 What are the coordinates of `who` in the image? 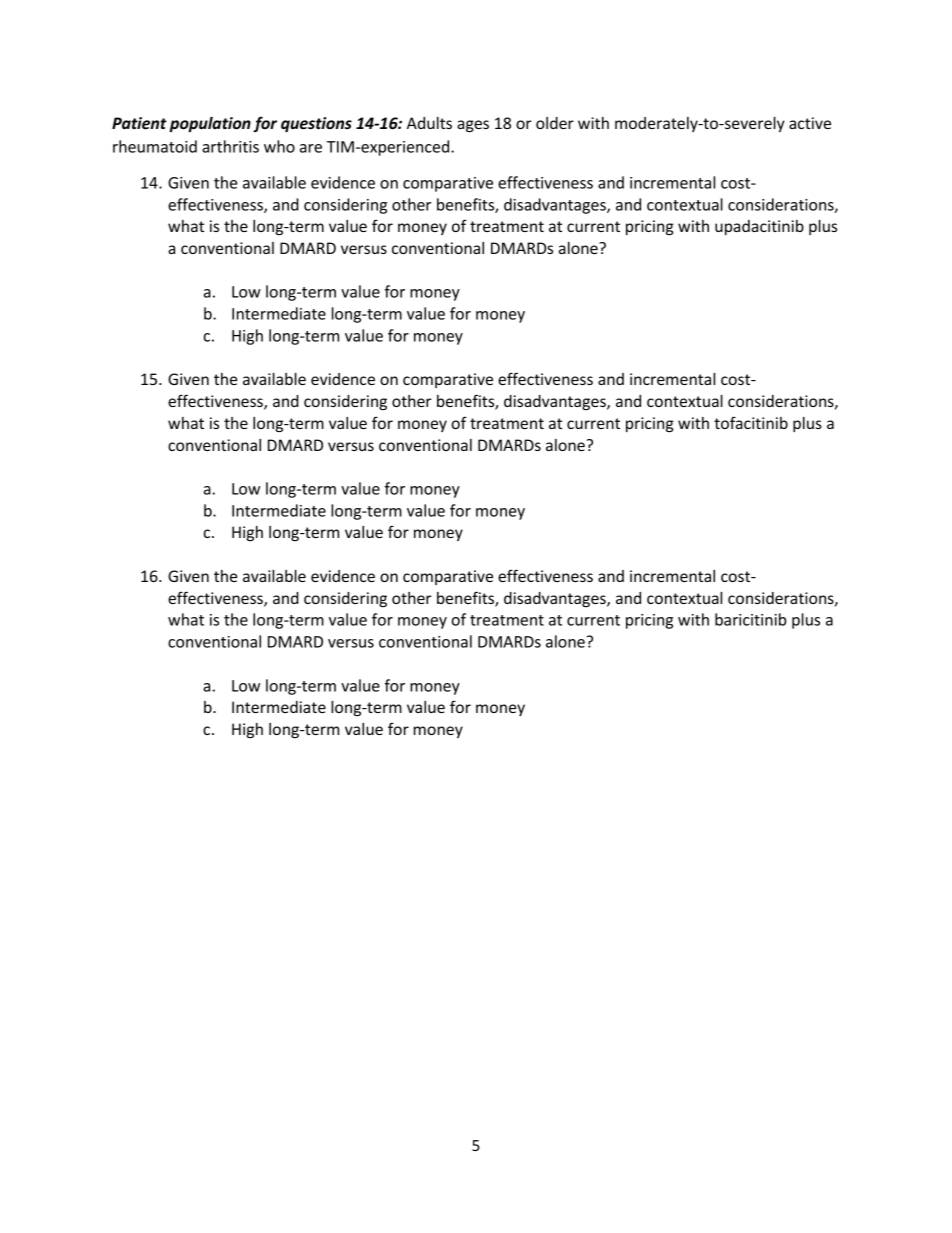 It's located at (279, 146).
